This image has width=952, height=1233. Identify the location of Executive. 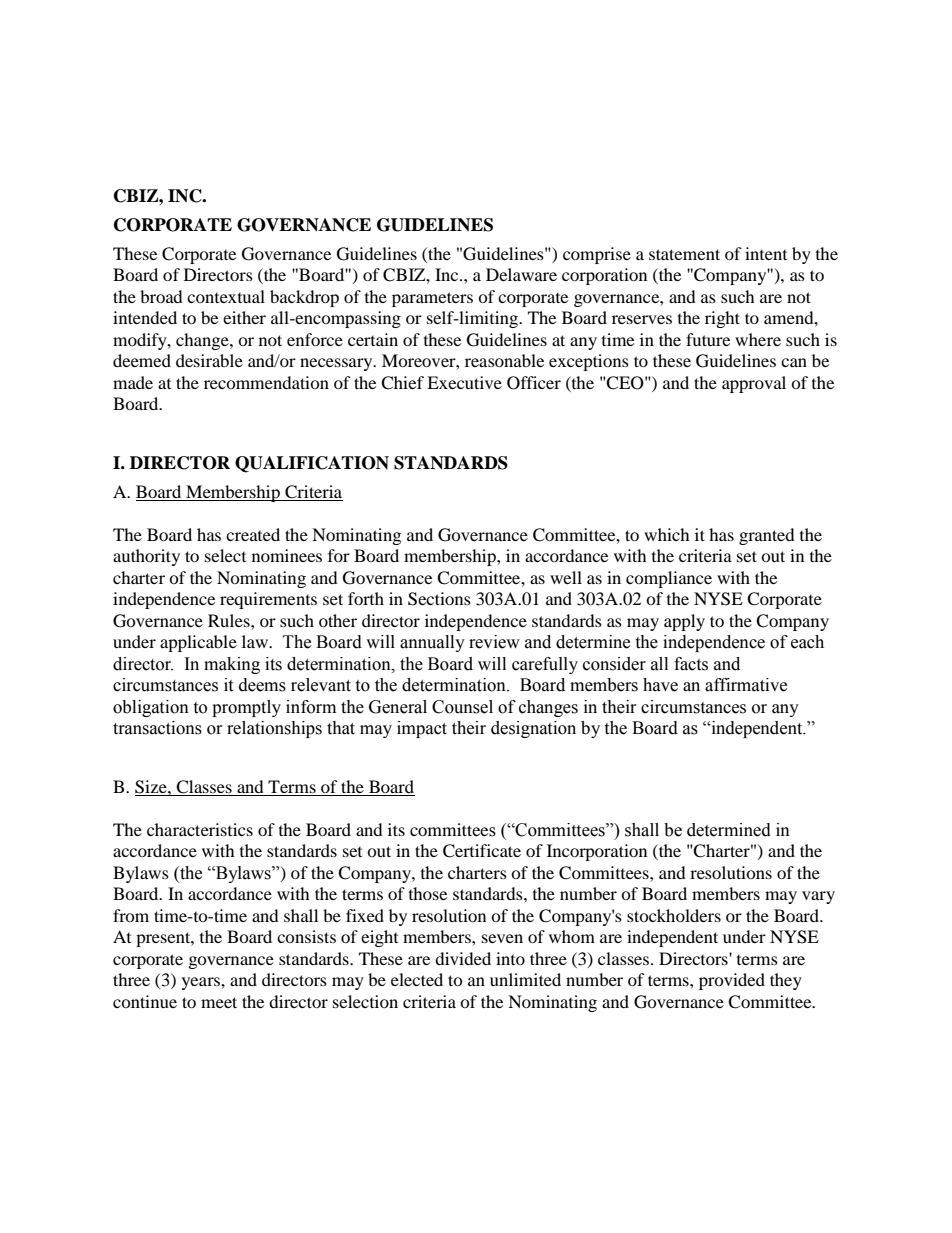
(464, 382).
